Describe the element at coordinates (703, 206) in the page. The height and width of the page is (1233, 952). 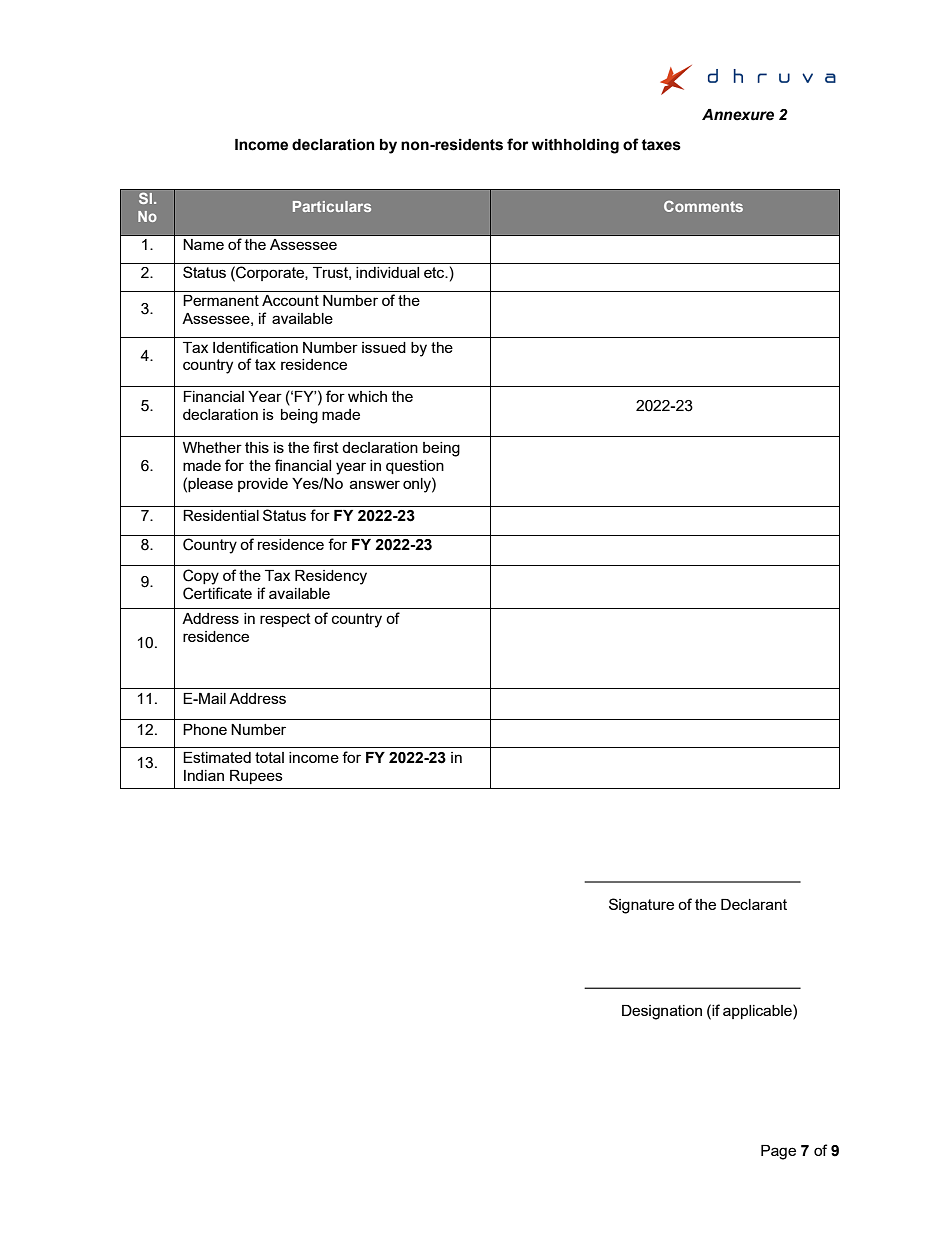
I see `Comments` at that location.
